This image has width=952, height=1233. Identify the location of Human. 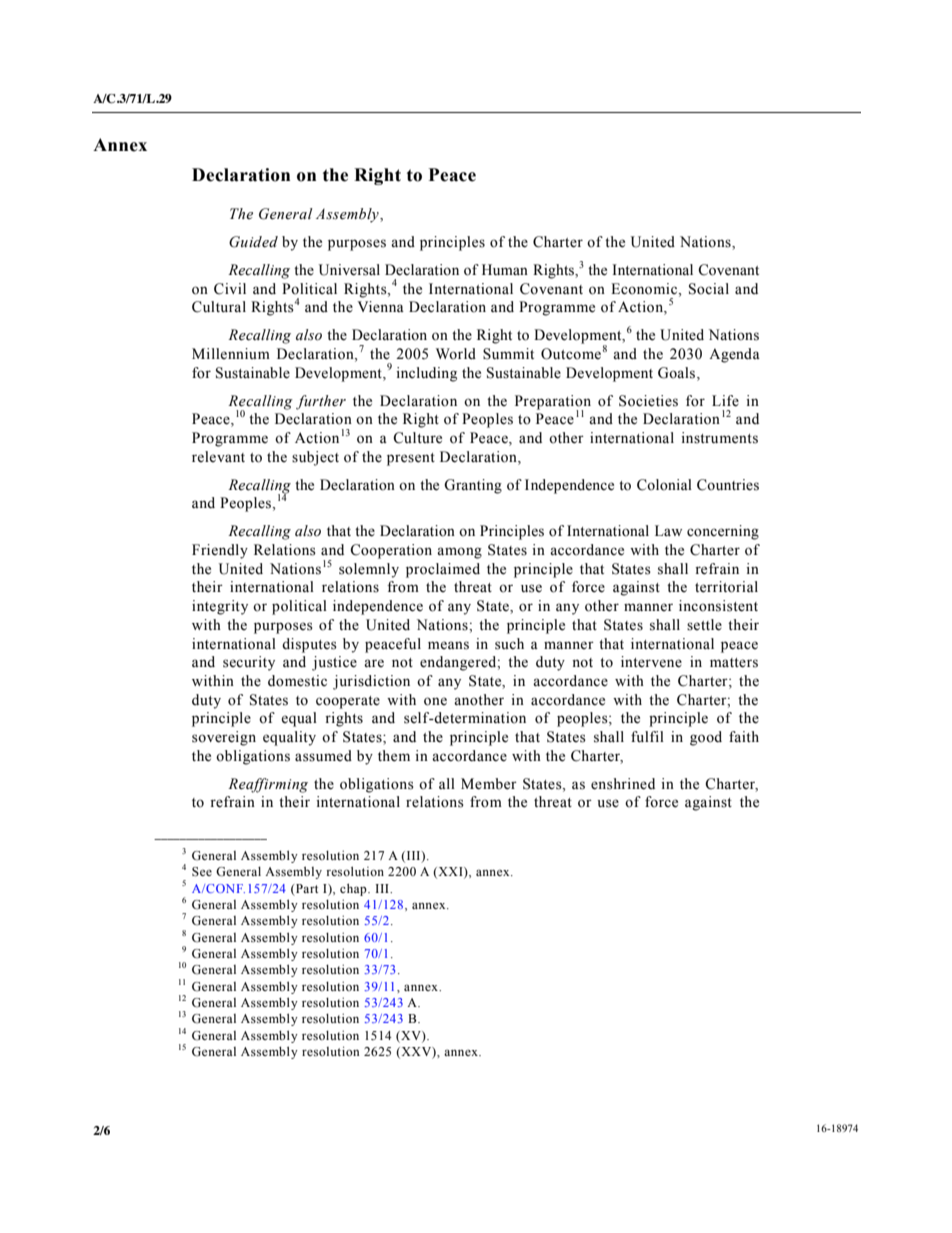
(505, 270).
